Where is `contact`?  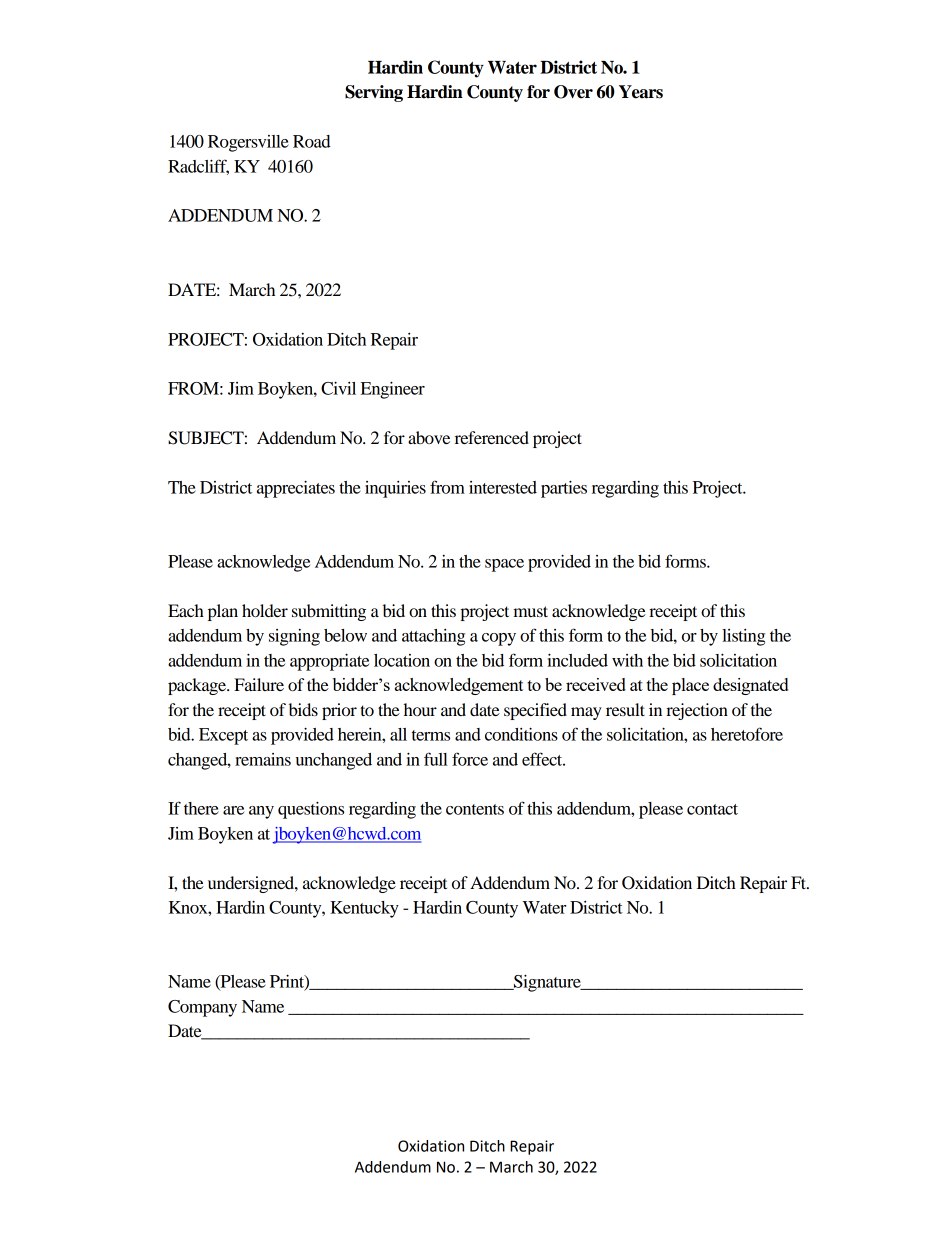 contact is located at coordinates (712, 809).
